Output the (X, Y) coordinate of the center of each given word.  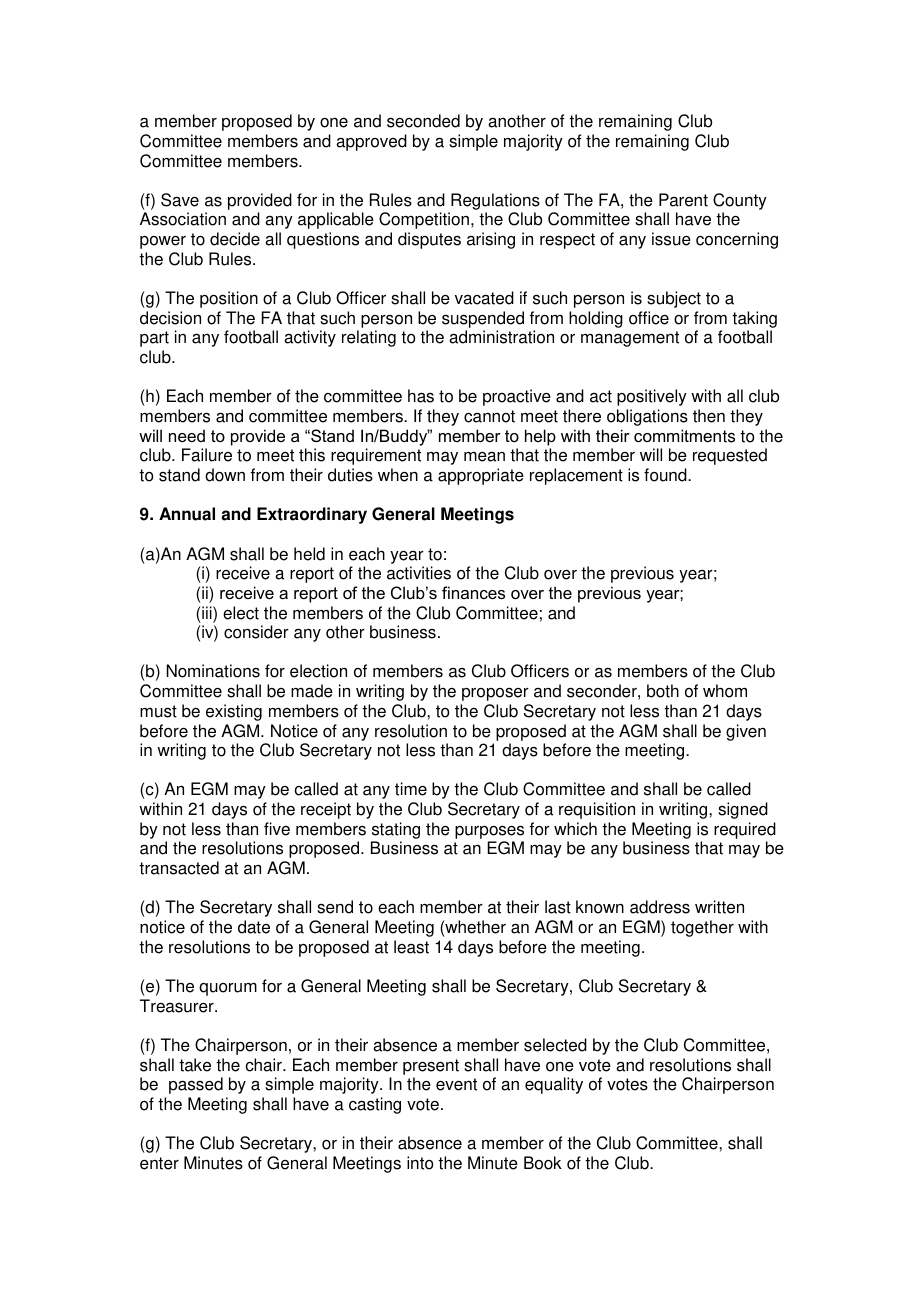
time (411, 789)
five (277, 829)
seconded (423, 121)
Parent (683, 200)
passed (196, 1085)
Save (180, 200)
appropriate (481, 476)
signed (743, 810)
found (666, 475)
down (225, 475)
